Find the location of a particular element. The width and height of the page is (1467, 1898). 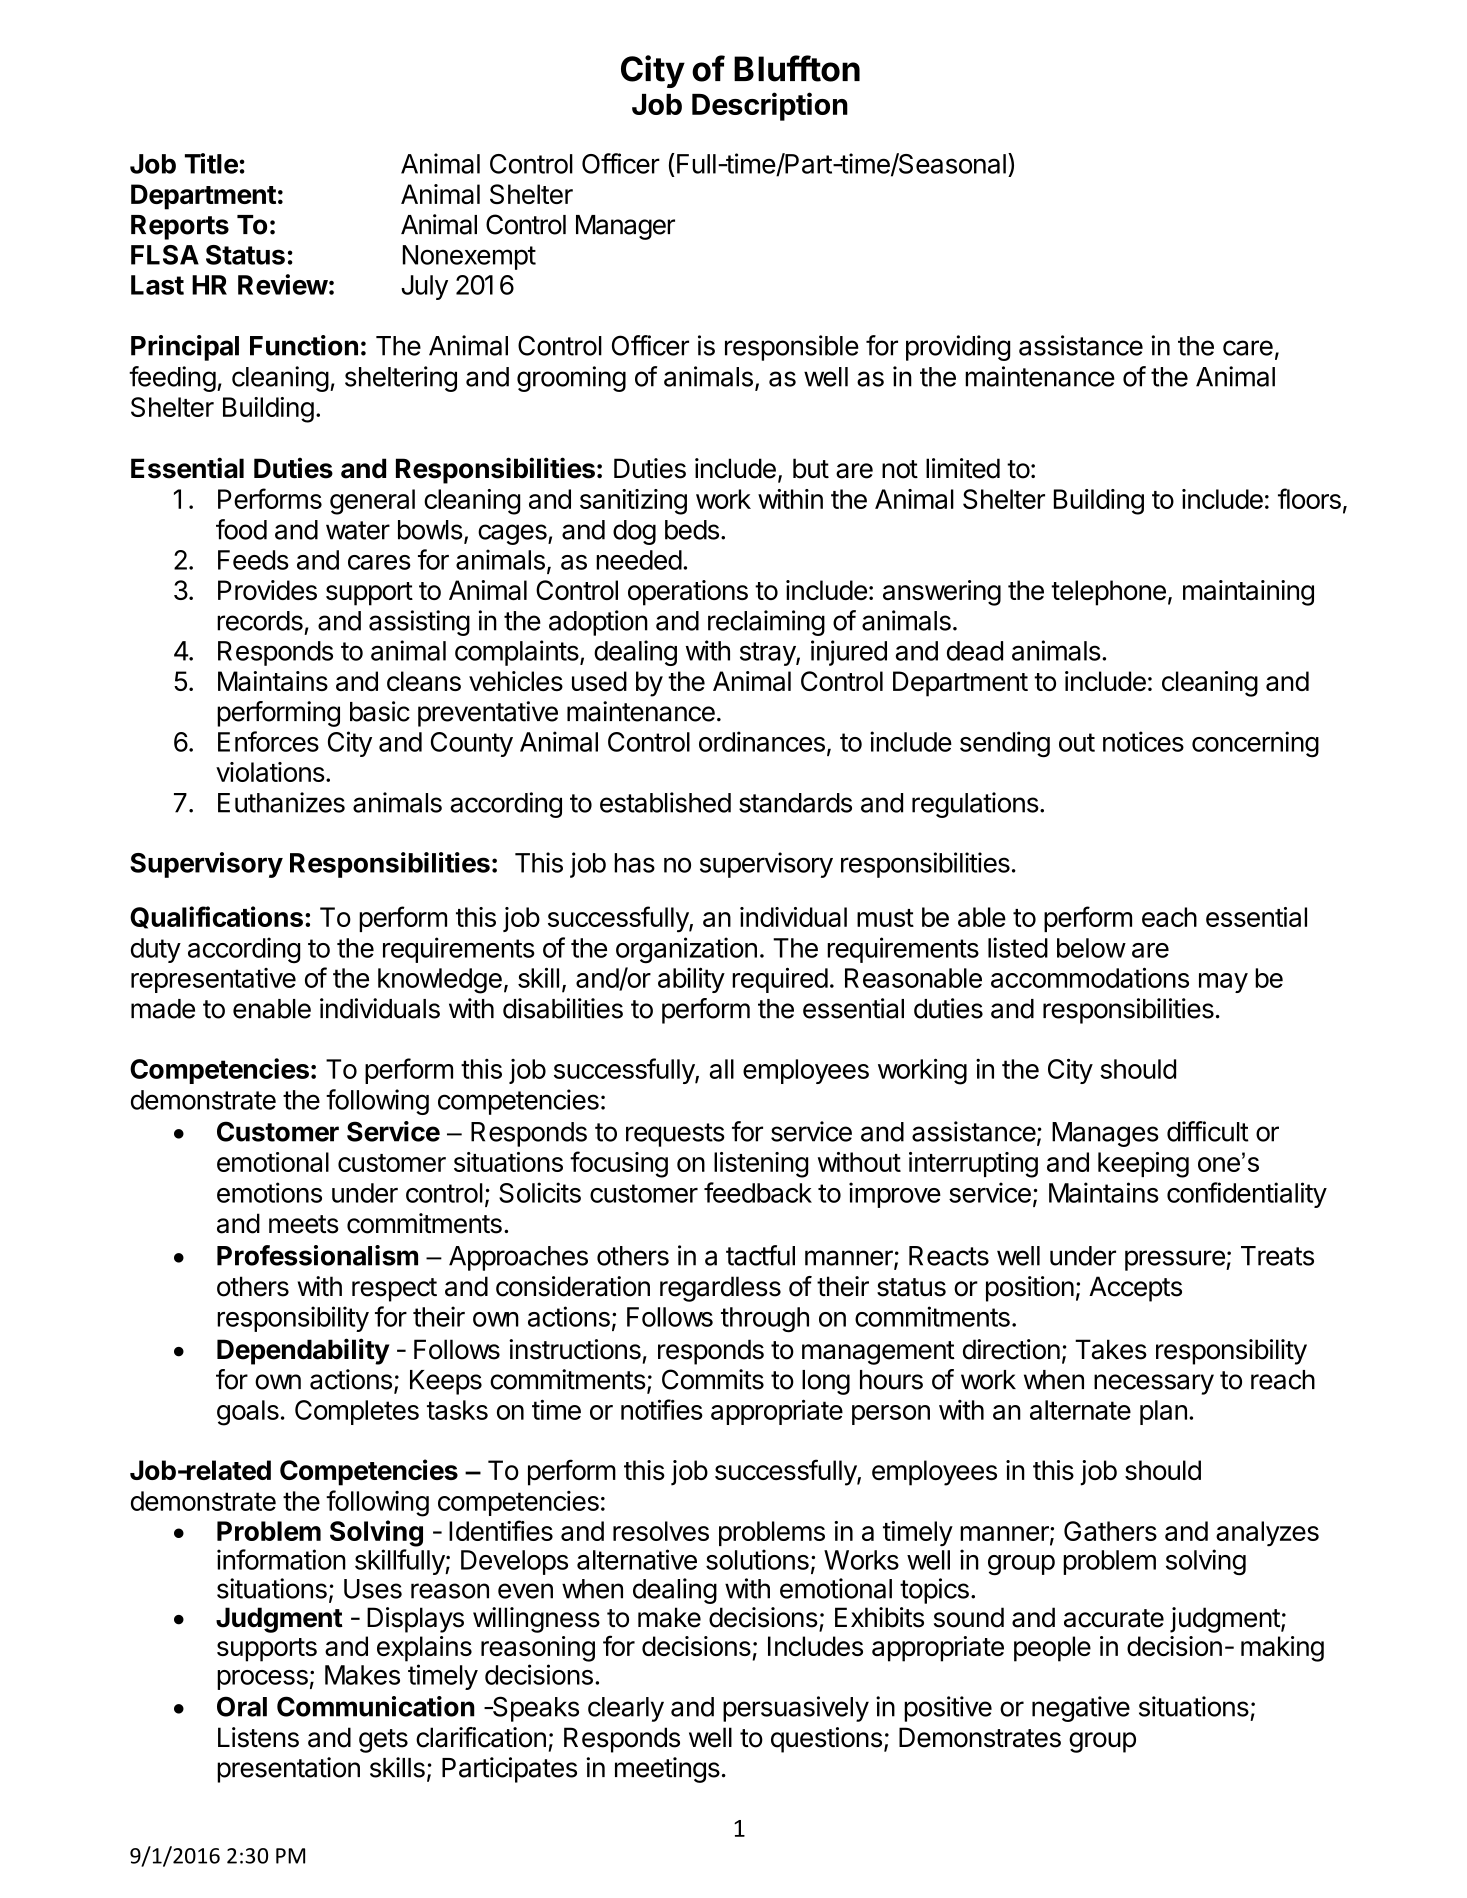

providing is located at coordinates (958, 348).
